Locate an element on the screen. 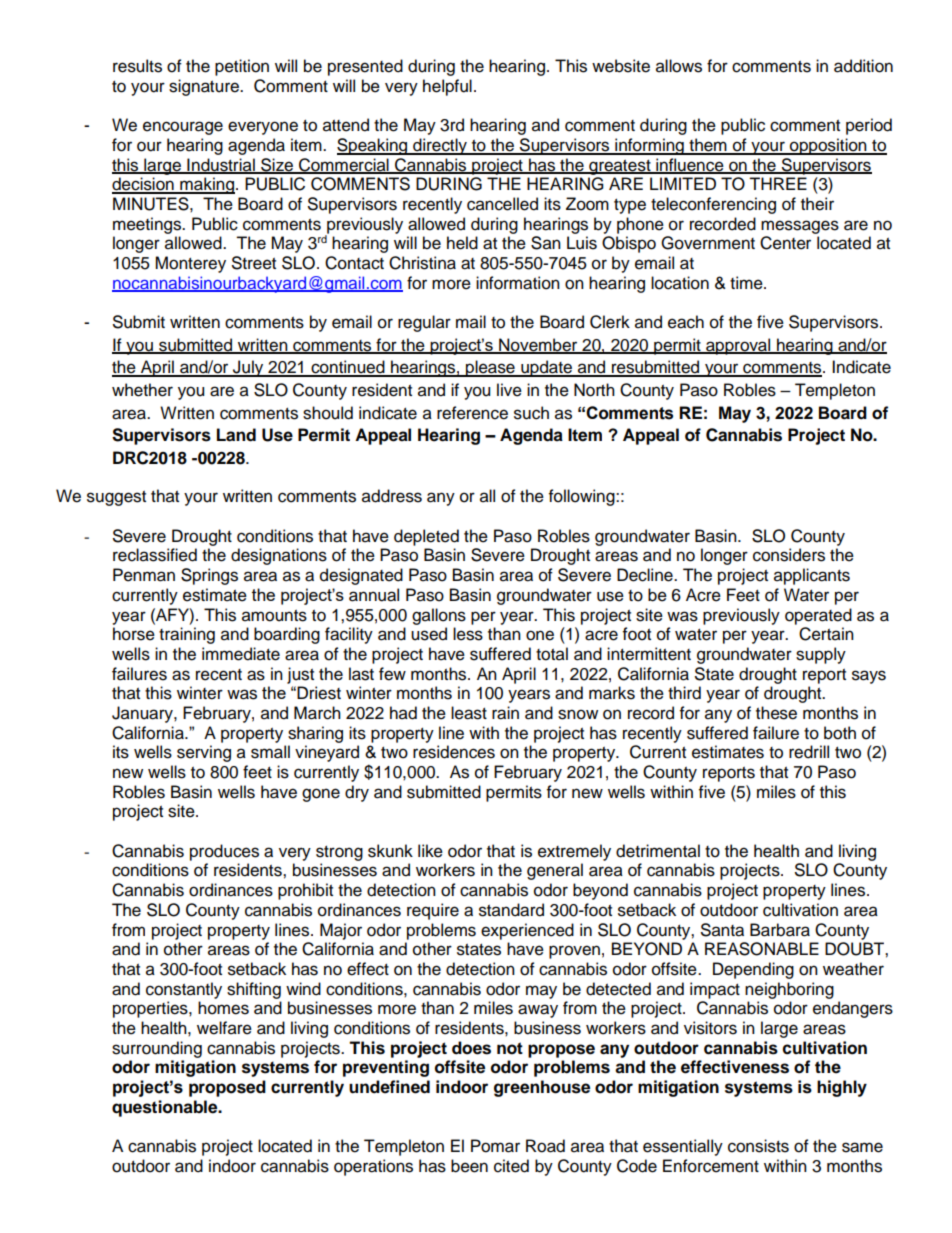 This screenshot has width=952, height=1233. operated is located at coordinates (818, 616).
